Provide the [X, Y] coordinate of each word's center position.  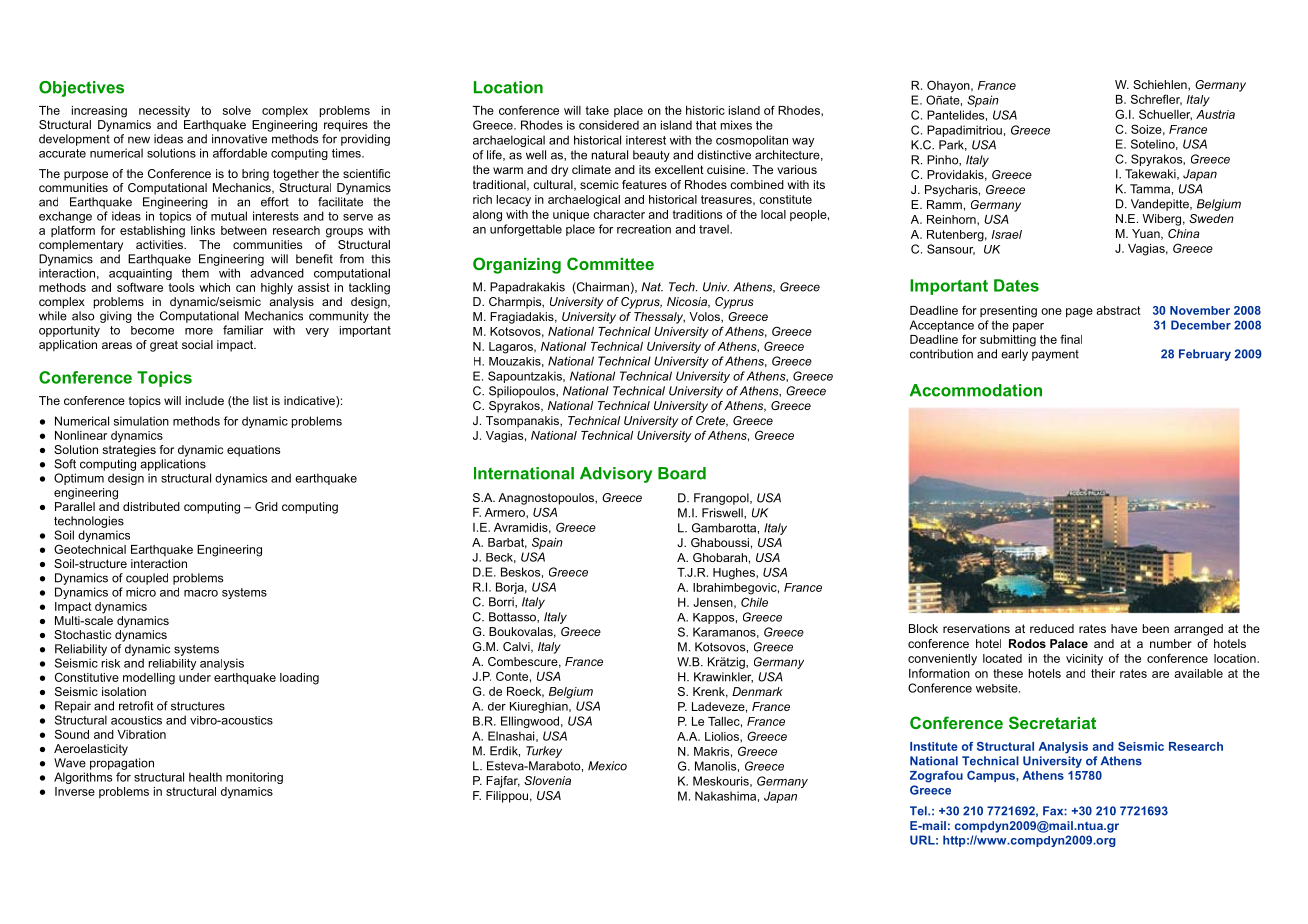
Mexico [607, 766]
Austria [1215, 114]
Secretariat [1052, 722]
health [205, 777]
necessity [164, 112]
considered [609, 125]
